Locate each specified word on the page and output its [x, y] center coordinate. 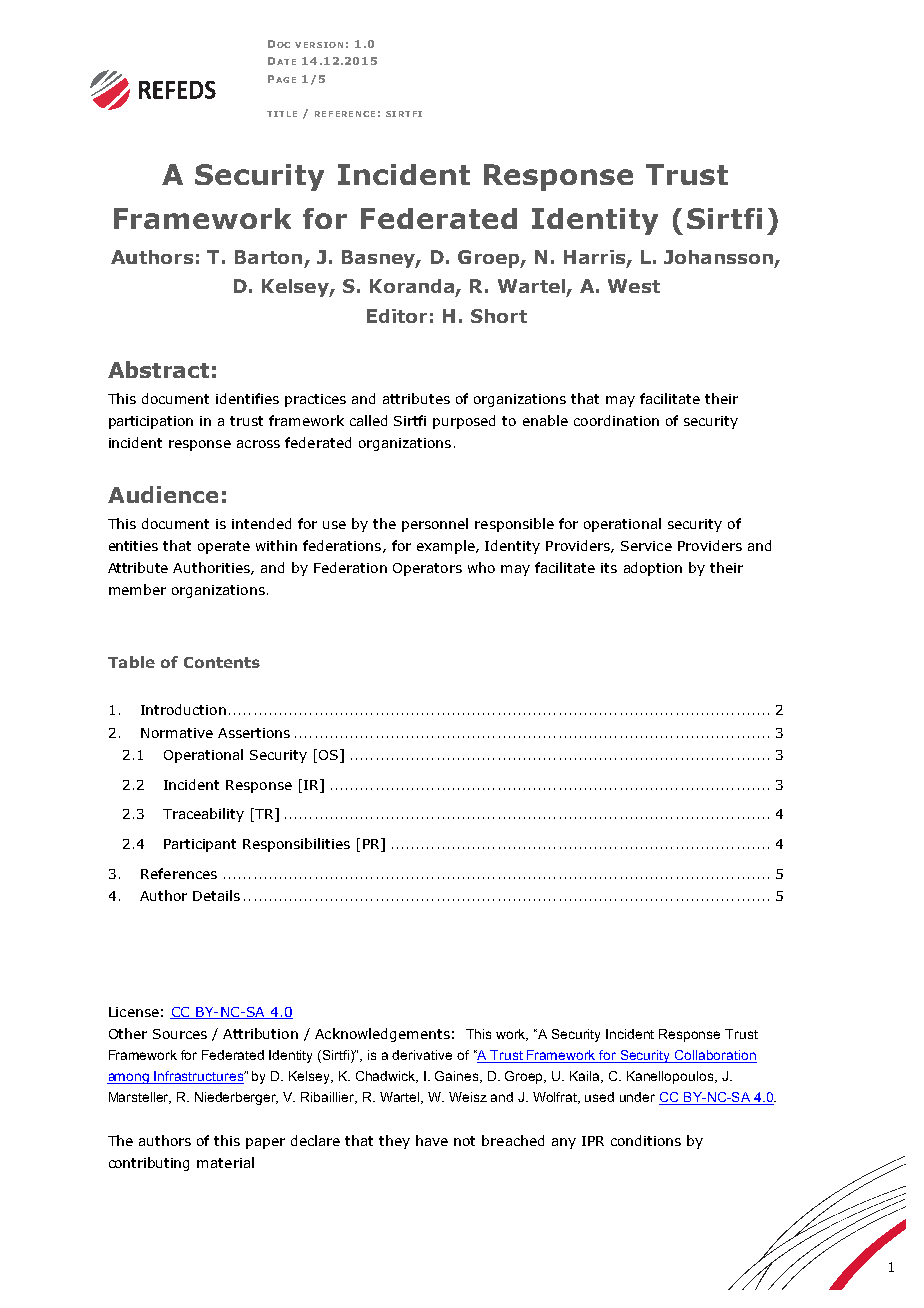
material [225, 1162]
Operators [427, 569]
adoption [653, 569]
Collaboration [715, 1056]
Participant [200, 845]
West [634, 286]
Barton [268, 257]
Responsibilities [296, 845]
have [432, 1140]
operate [224, 547]
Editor [397, 316]
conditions [646, 1140]
